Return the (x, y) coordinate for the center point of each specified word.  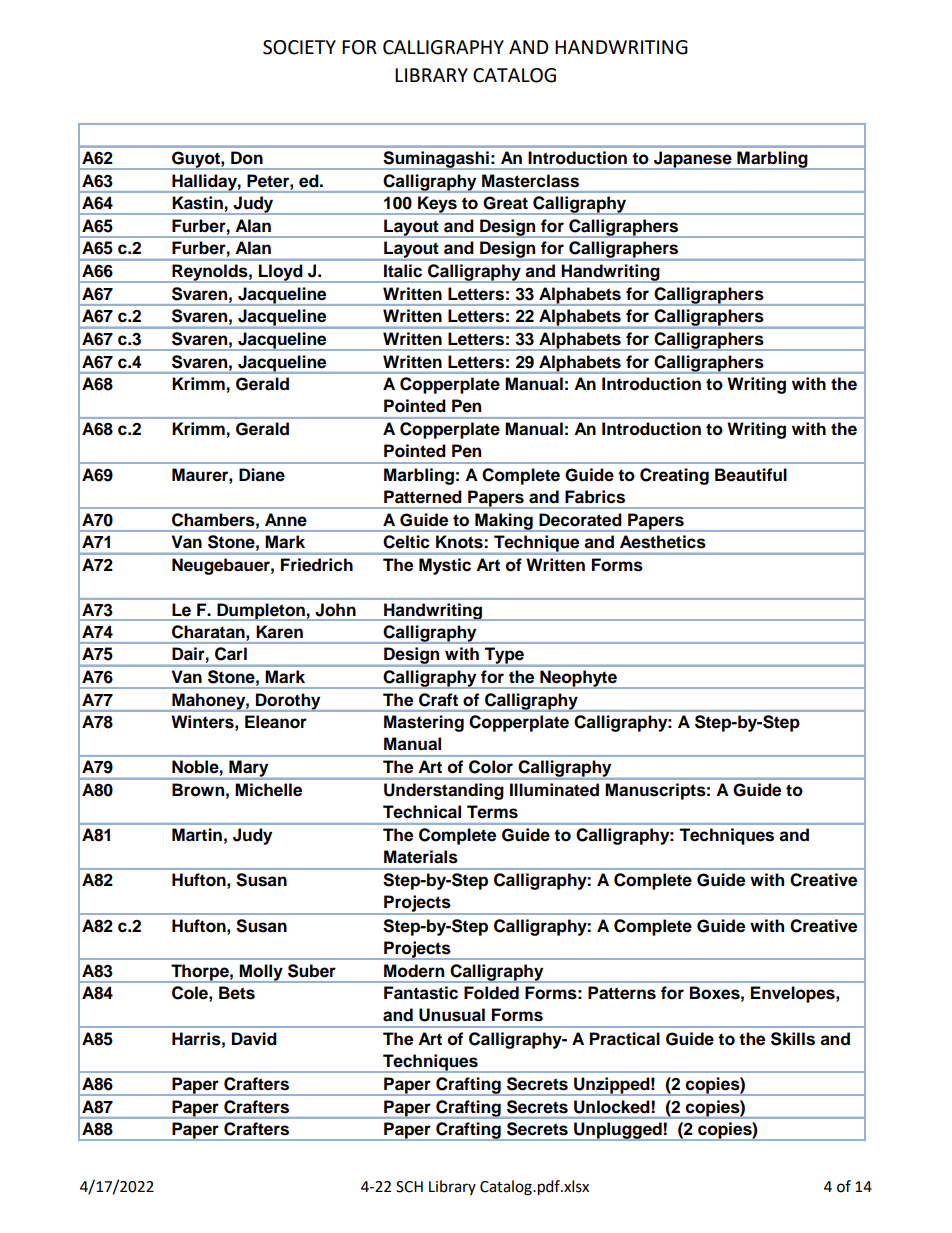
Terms (492, 812)
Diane (262, 475)
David (254, 1039)
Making (504, 522)
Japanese (693, 160)
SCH (409, 1187)
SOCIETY (299, 47)
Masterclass (530, 181)
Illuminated (554, 790)
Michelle (268, 790)
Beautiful (751, 475)
